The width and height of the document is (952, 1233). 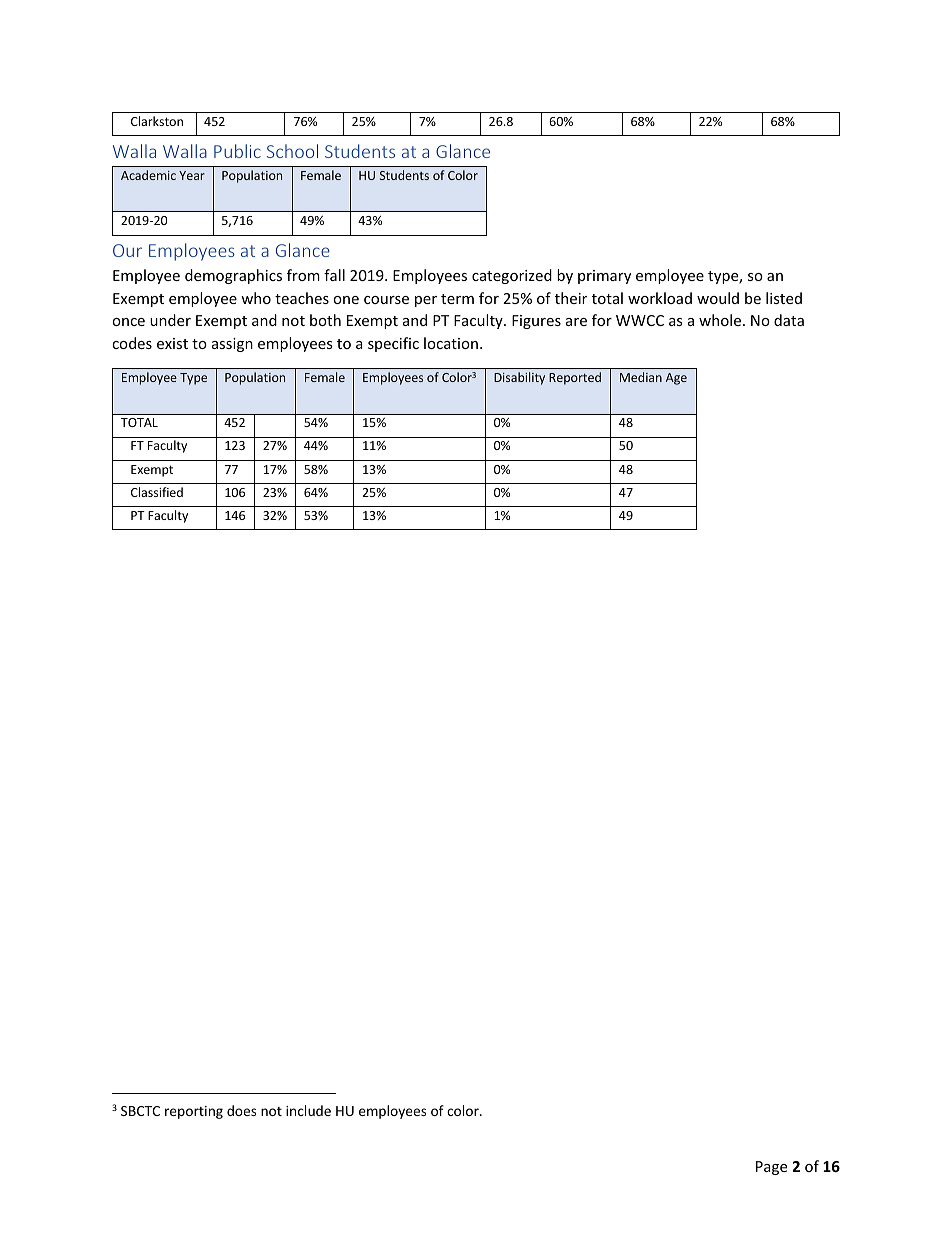 I want to click on Page, so click(x=771, y=1168).
